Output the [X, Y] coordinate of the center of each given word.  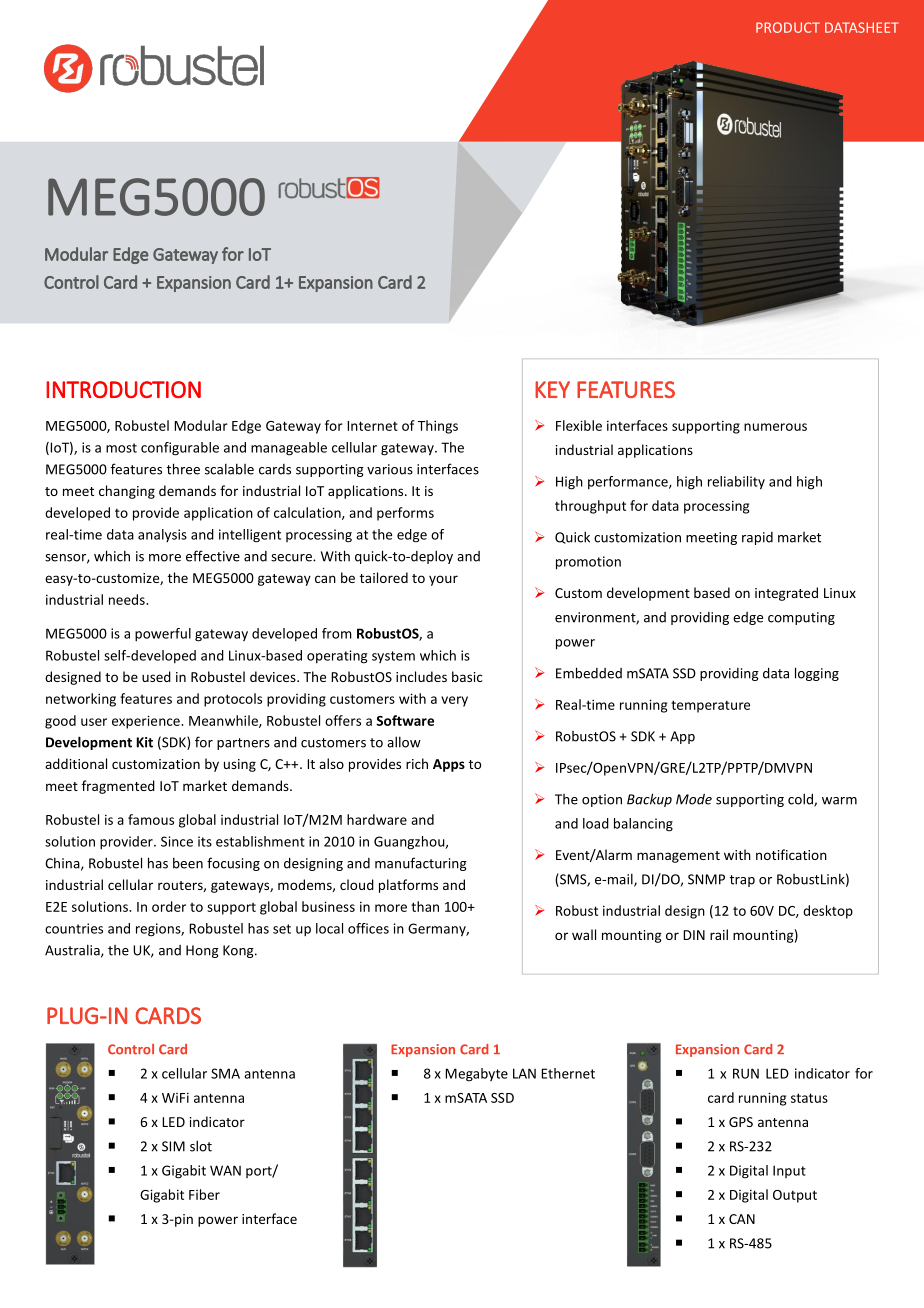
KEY [552, 389]
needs [128, 599]
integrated [786, 594]
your [443, 580]
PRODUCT [788, 27]
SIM [173, 1146]
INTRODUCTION [123, 389]
